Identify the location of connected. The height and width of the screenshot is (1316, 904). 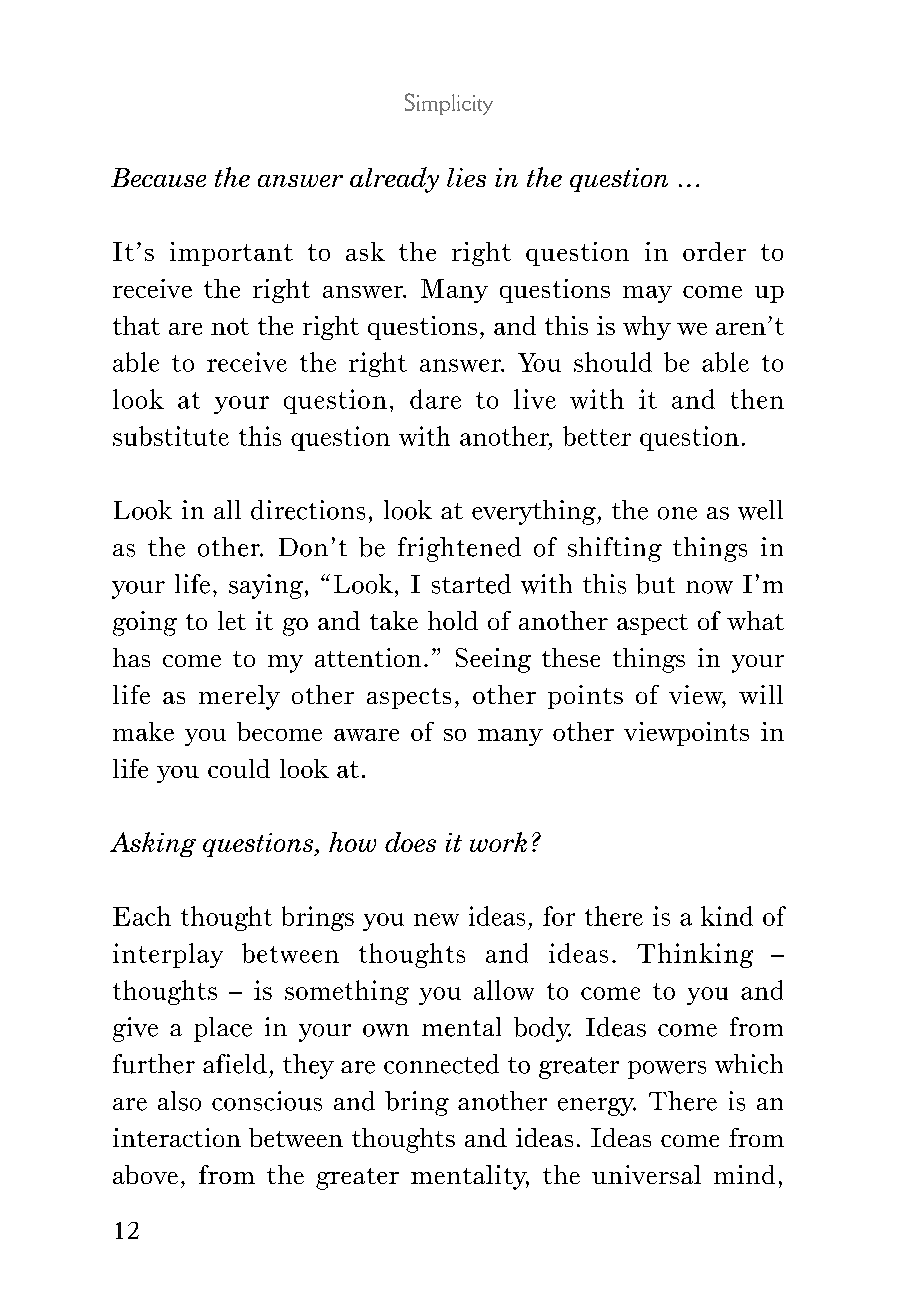
(441, 1064).
